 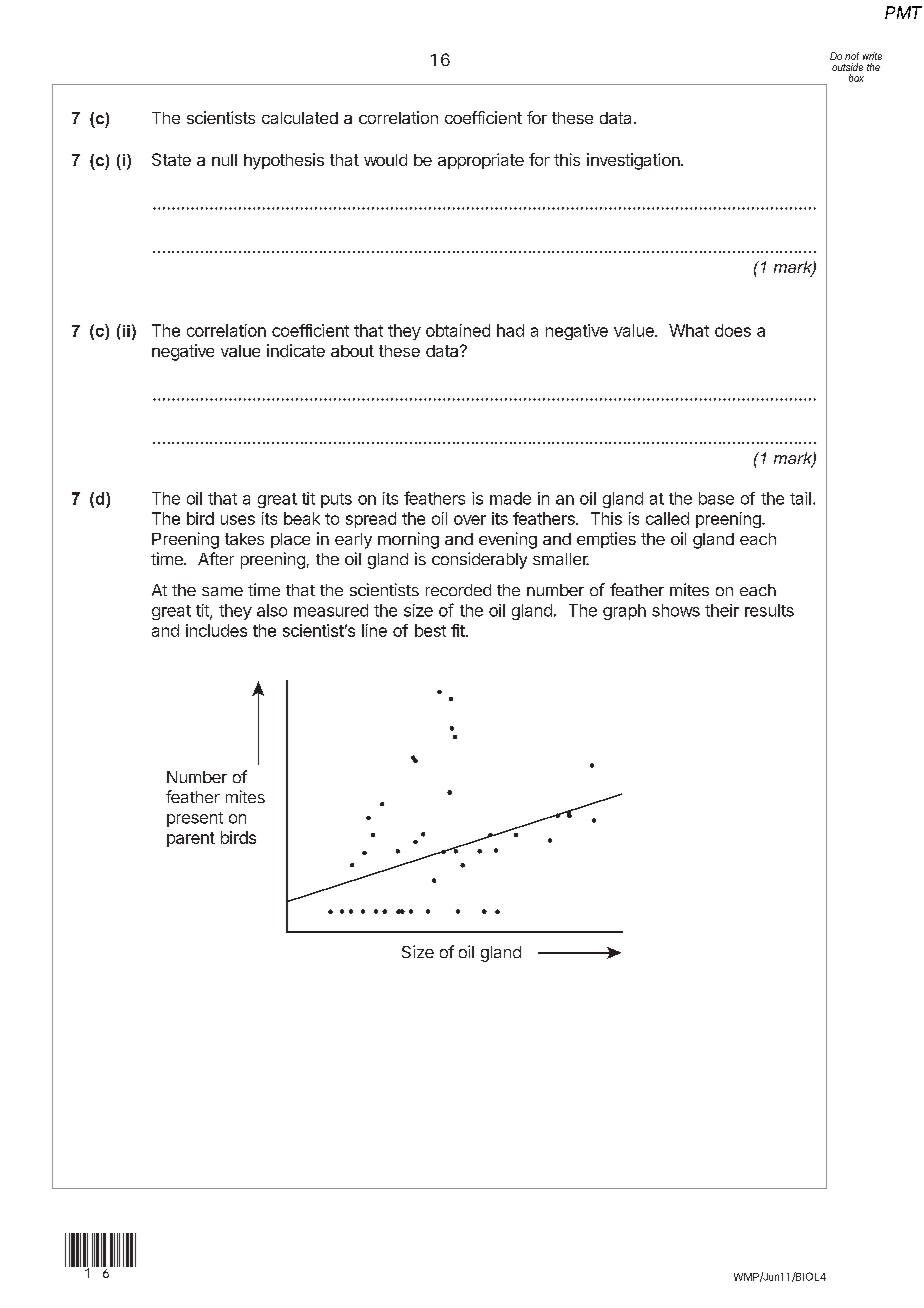 What do you see at coordinates (633, 161) in the screenshot?
I see `investigation` at bounding box center [633, 161].
